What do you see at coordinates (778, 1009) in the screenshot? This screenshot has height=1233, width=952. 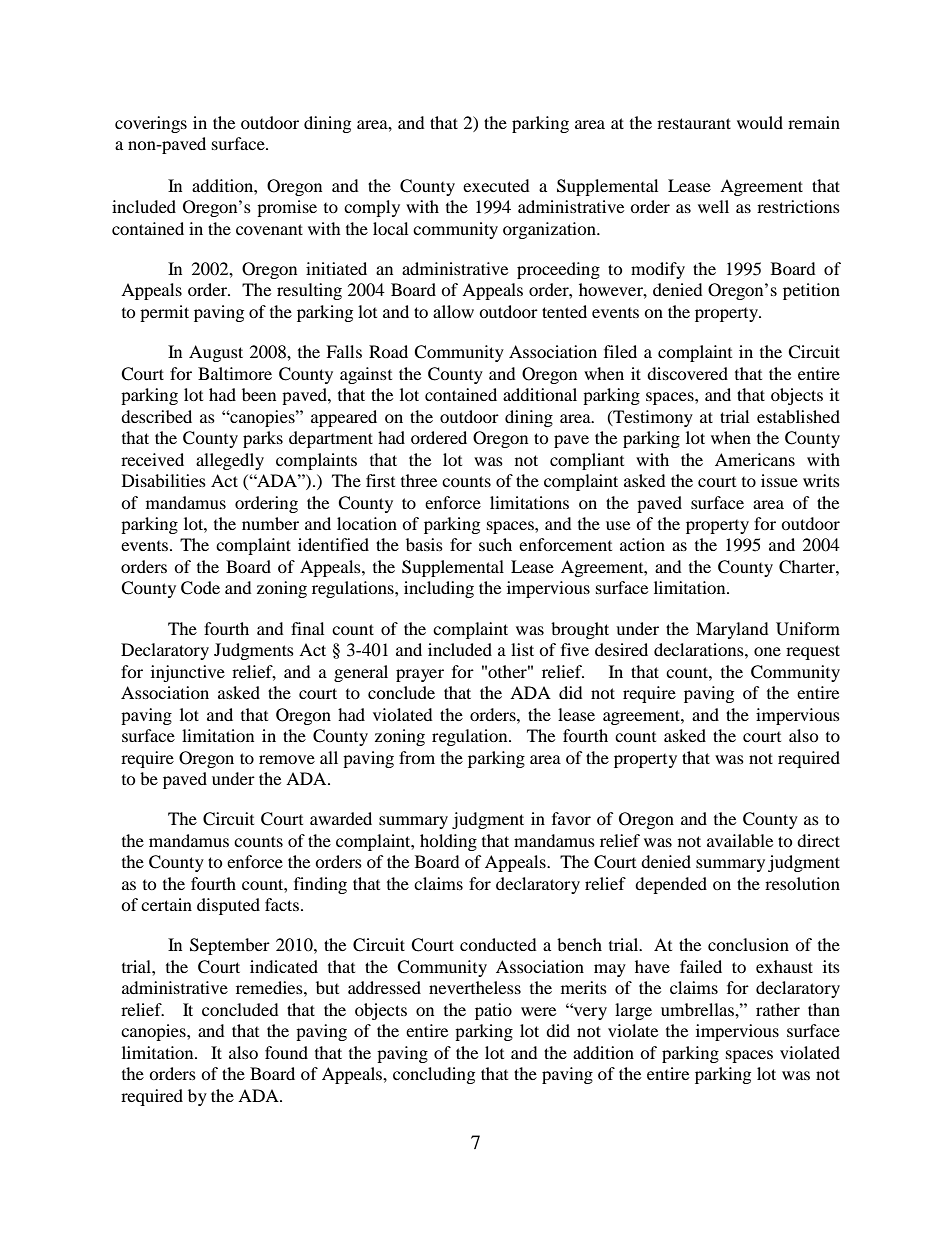 I see `rather` at bounding box center [778, 1009].
